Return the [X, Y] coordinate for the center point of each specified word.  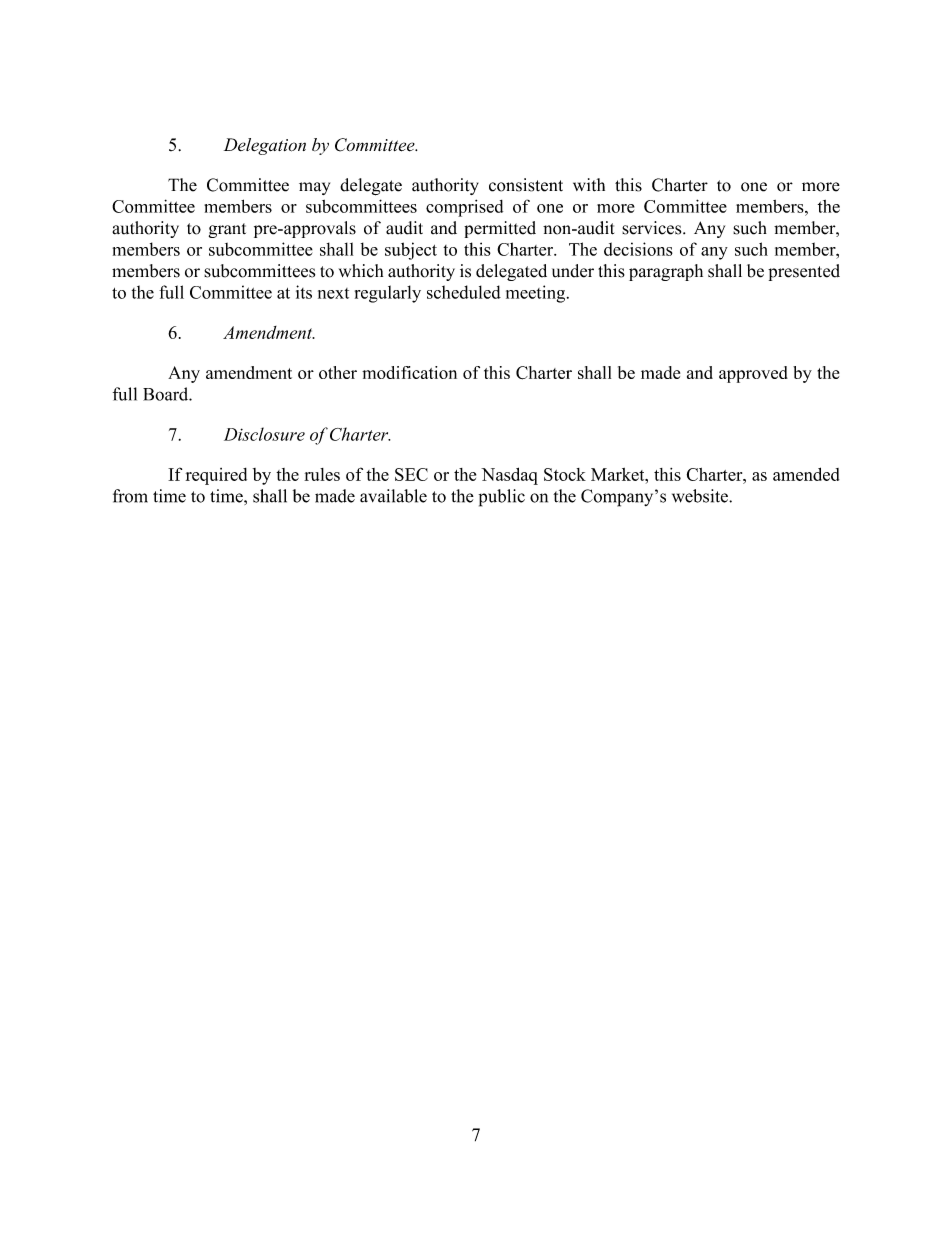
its [304, 292]
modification [409, 372]
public [502, 498]
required [216, 476]
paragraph [666, 272]
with [589, 185]
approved [753, 374]
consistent [526, 185]
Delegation [265, 146]
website [701, 496]
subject [411, 251]
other [338, 372]
